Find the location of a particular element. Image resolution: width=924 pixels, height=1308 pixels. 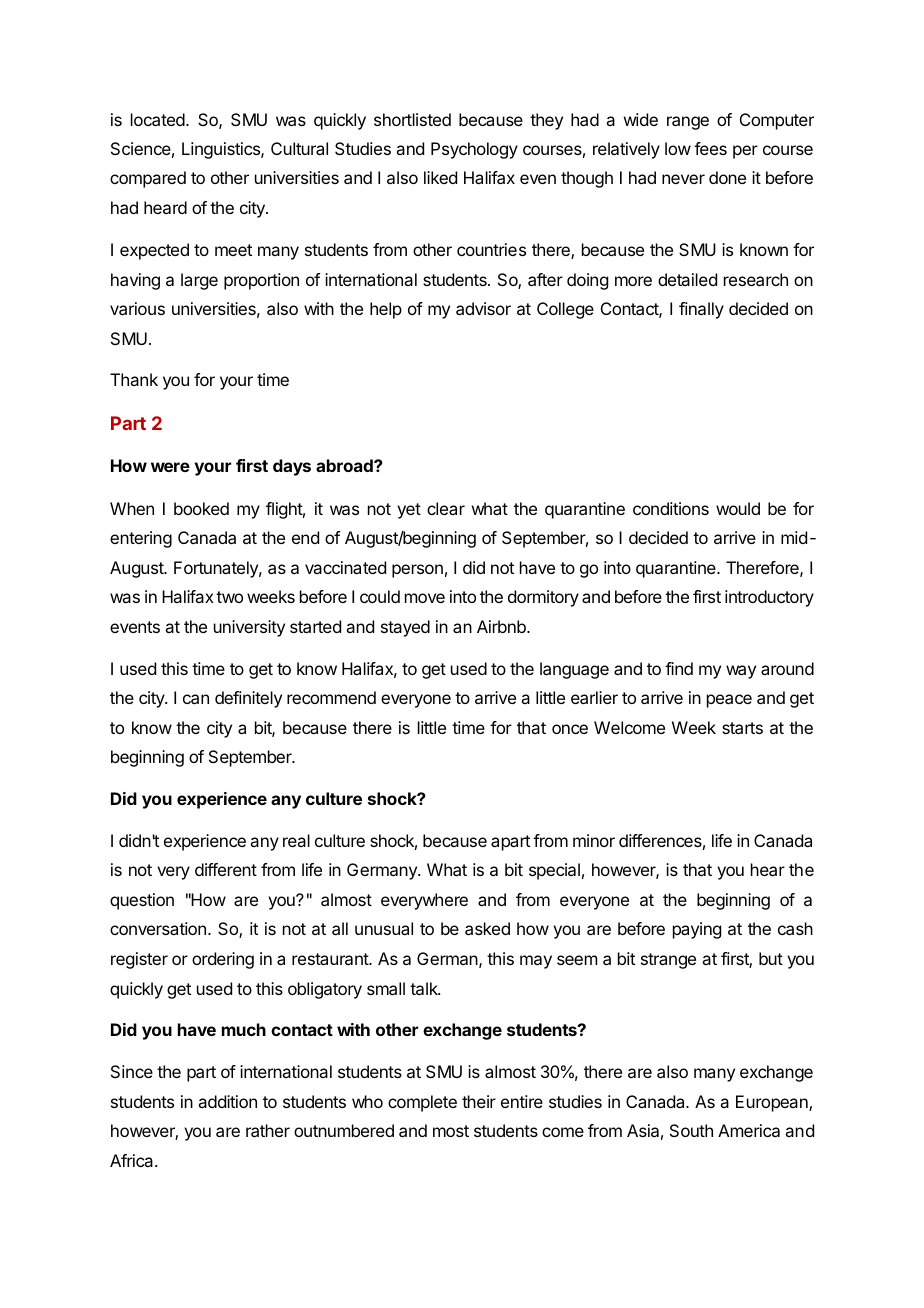

Thank is located at coordinates (134, 379).
